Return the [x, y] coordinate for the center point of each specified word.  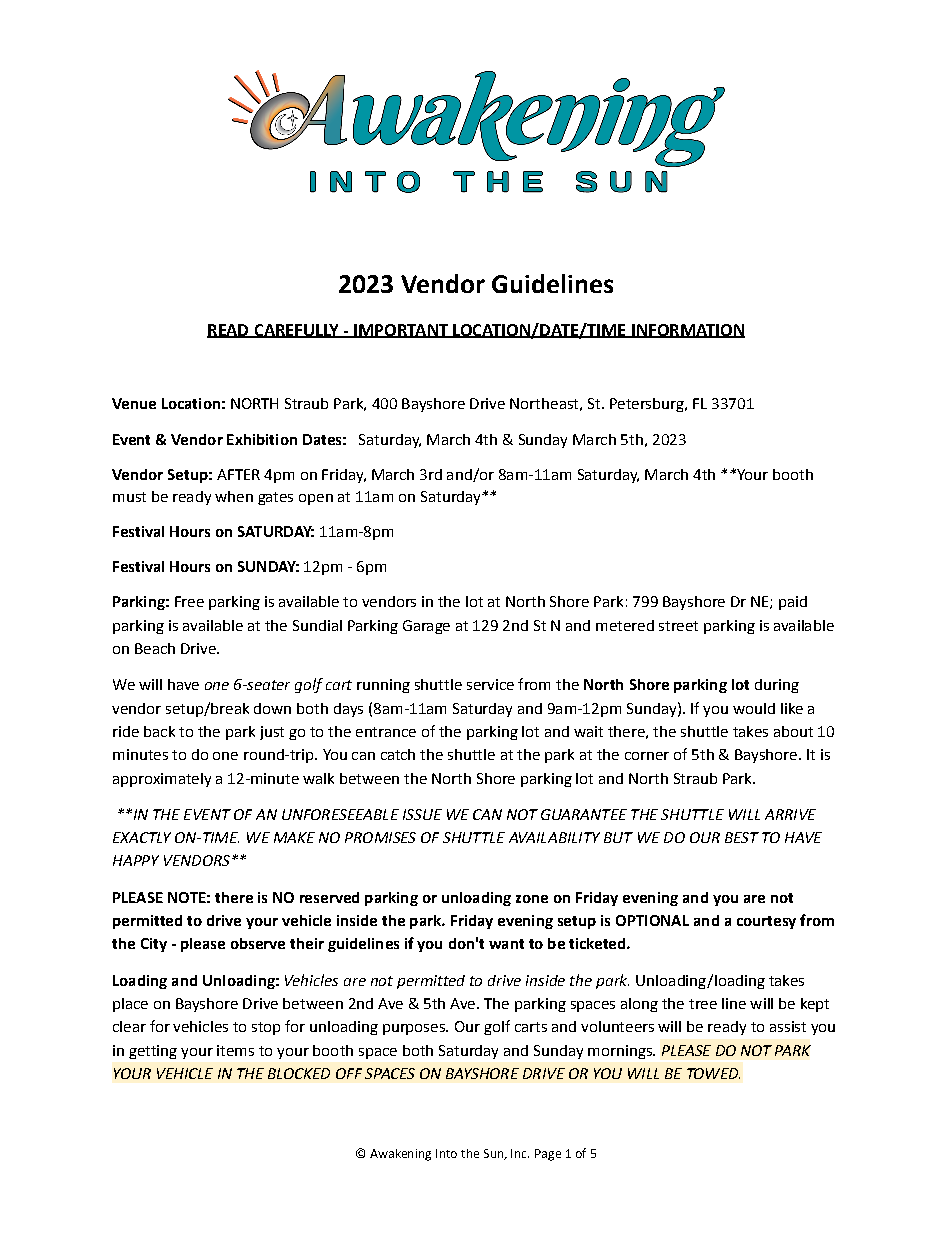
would [754, 708]
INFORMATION [687, 331]
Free [189, 601]
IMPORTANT [401, 331]
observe [258, 943]
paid [793, 603]
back [159, 731]
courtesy [766, 922]
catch [398, 754]
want [506, 944]
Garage [426, 627]
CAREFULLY [296, 331]
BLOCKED [299, 1073]
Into [446, 1153]
